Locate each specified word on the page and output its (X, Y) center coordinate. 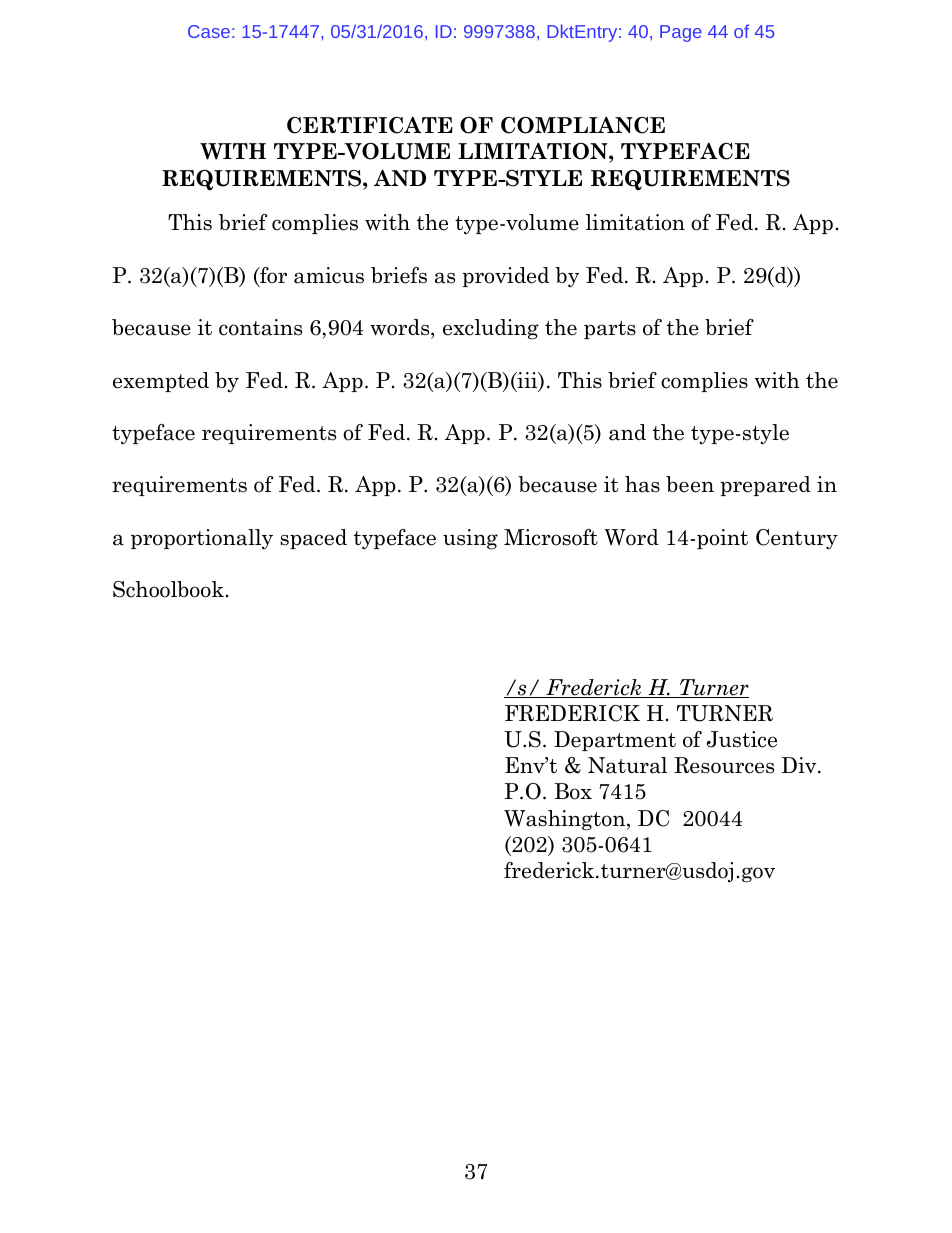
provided (505, 277)
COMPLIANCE (583, 125)
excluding (491, 329)
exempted (161, 382)
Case (209, 31)
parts (610, 330)
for (272, 276)
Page (681, 33)
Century (797, 539)
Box (573, 791)
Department (615, 741)
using (470, 539)
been (690, 484)
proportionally (202, 539)
